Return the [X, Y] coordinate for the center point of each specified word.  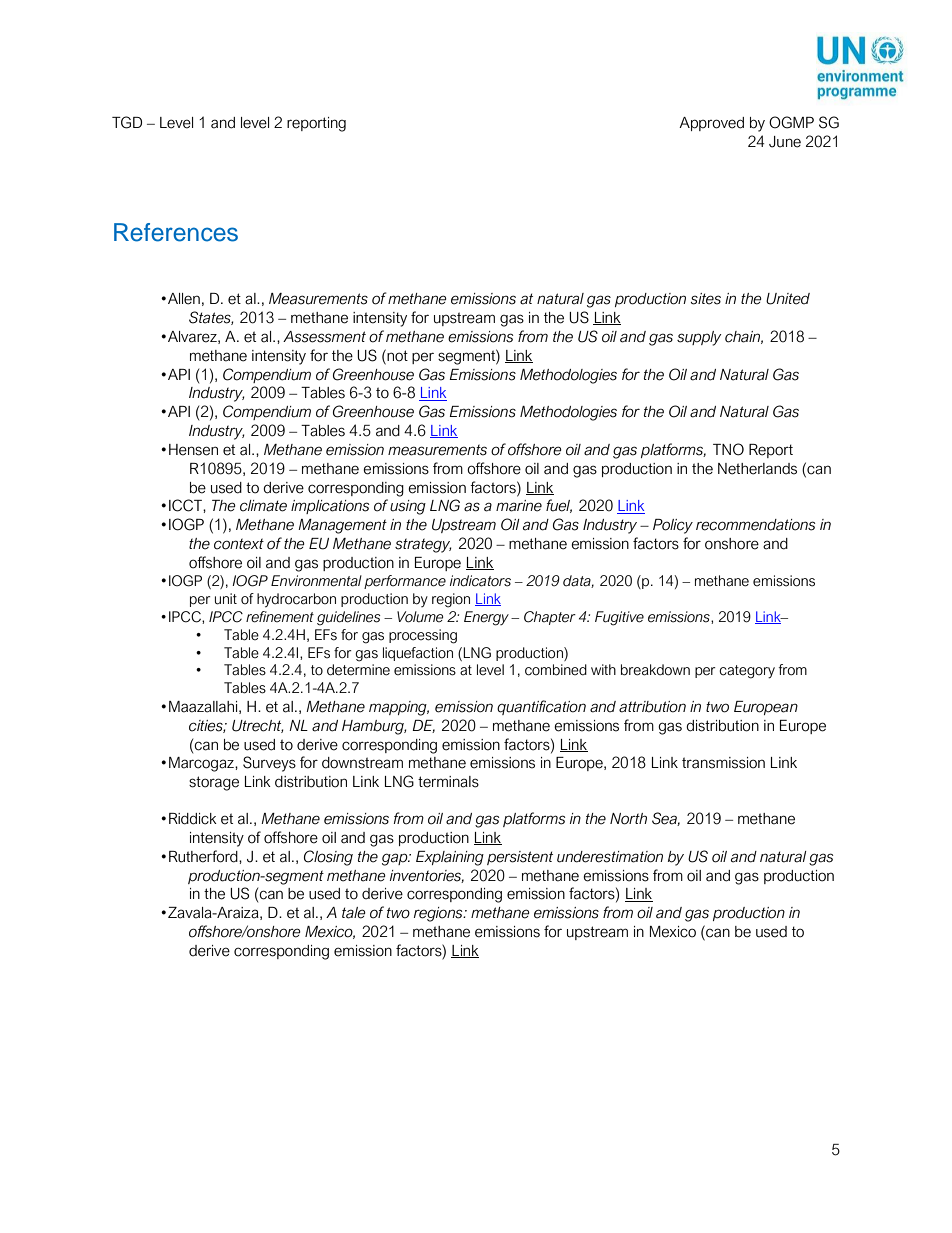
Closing [328, 858]
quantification [541, 707]
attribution [652, 707]
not [396, 355]
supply [699, 338]
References [176, 232]
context [239, 544]
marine [519, 506]
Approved [711, 124]
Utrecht [258, 726]
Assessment [324, 337]
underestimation [610, 857]
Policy [673, 526]
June [785, 142]
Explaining [450, 858]
